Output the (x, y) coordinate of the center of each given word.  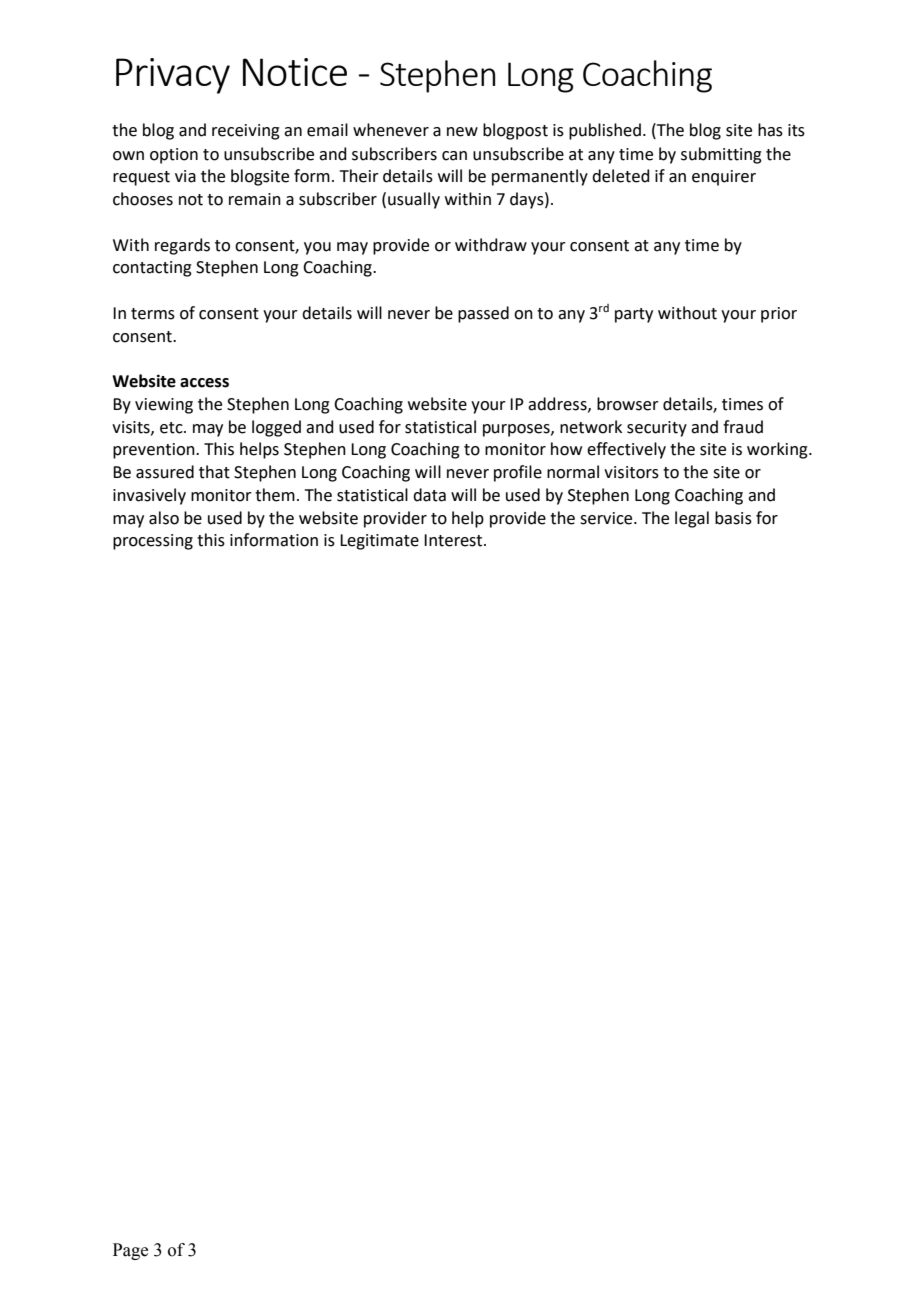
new (462, 132)
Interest (454, 540)
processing (153, 542)
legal (692, 519)
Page (130, 1251)
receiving (246, 132)
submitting (721, 155)
